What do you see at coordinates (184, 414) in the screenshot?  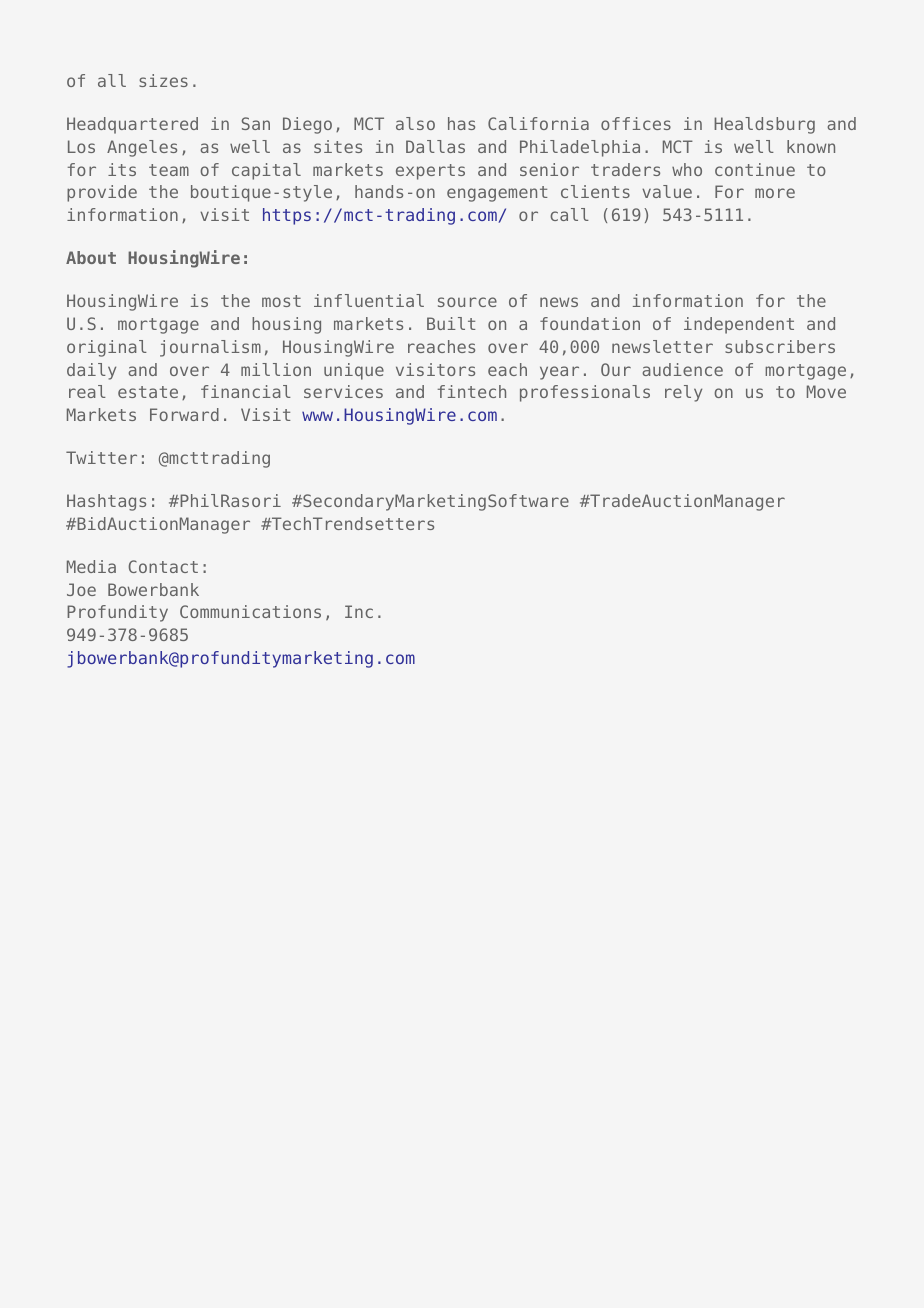 I see `Forward` at bounding box center [184, 414].
